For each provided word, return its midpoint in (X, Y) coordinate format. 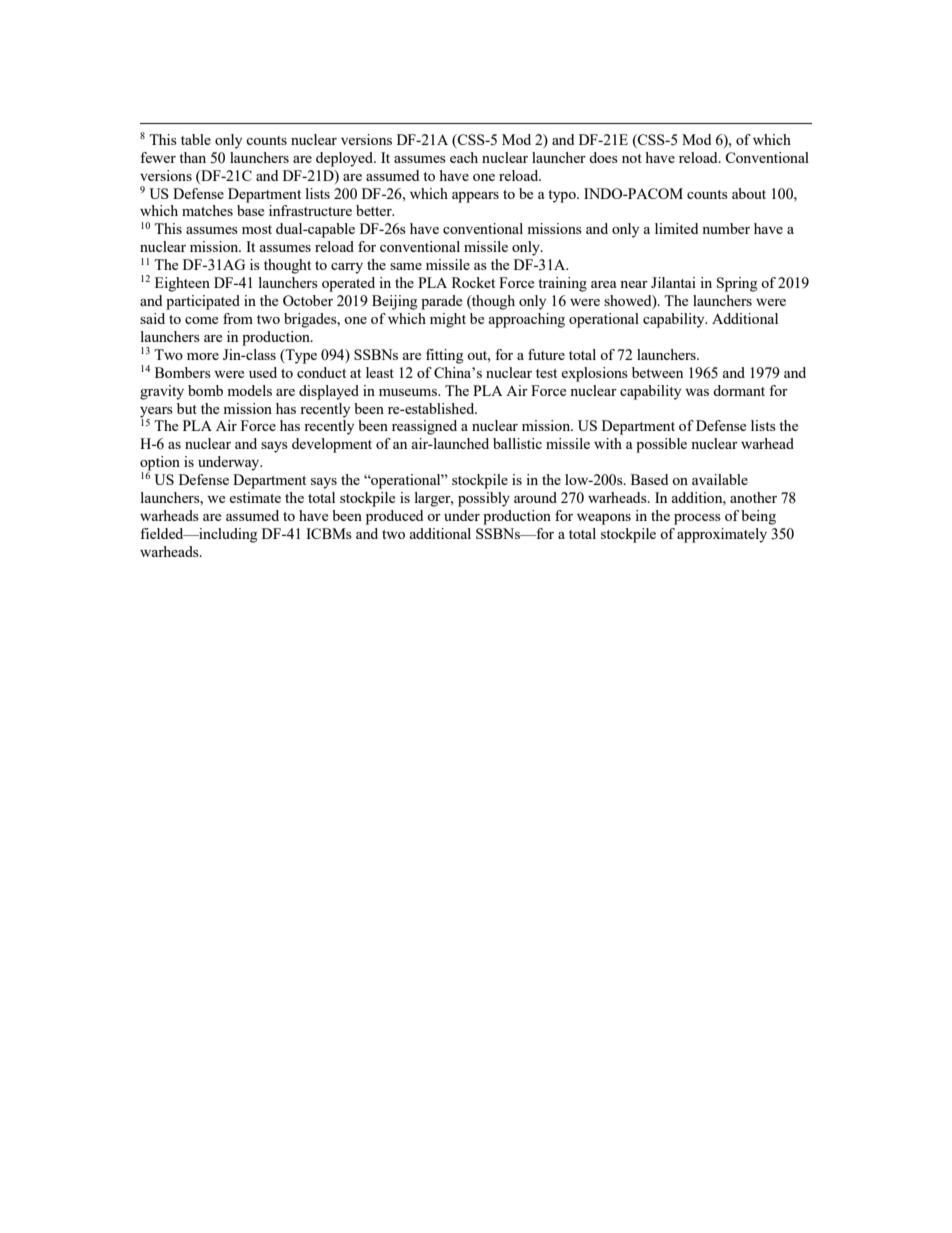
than (192, 157)
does (603, 157)
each (464, 157)
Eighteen (182, 284)
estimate (255, 497)
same (406, 266)
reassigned (424, 427)
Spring (737, 284)
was (697, 392)
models (249, 390)
